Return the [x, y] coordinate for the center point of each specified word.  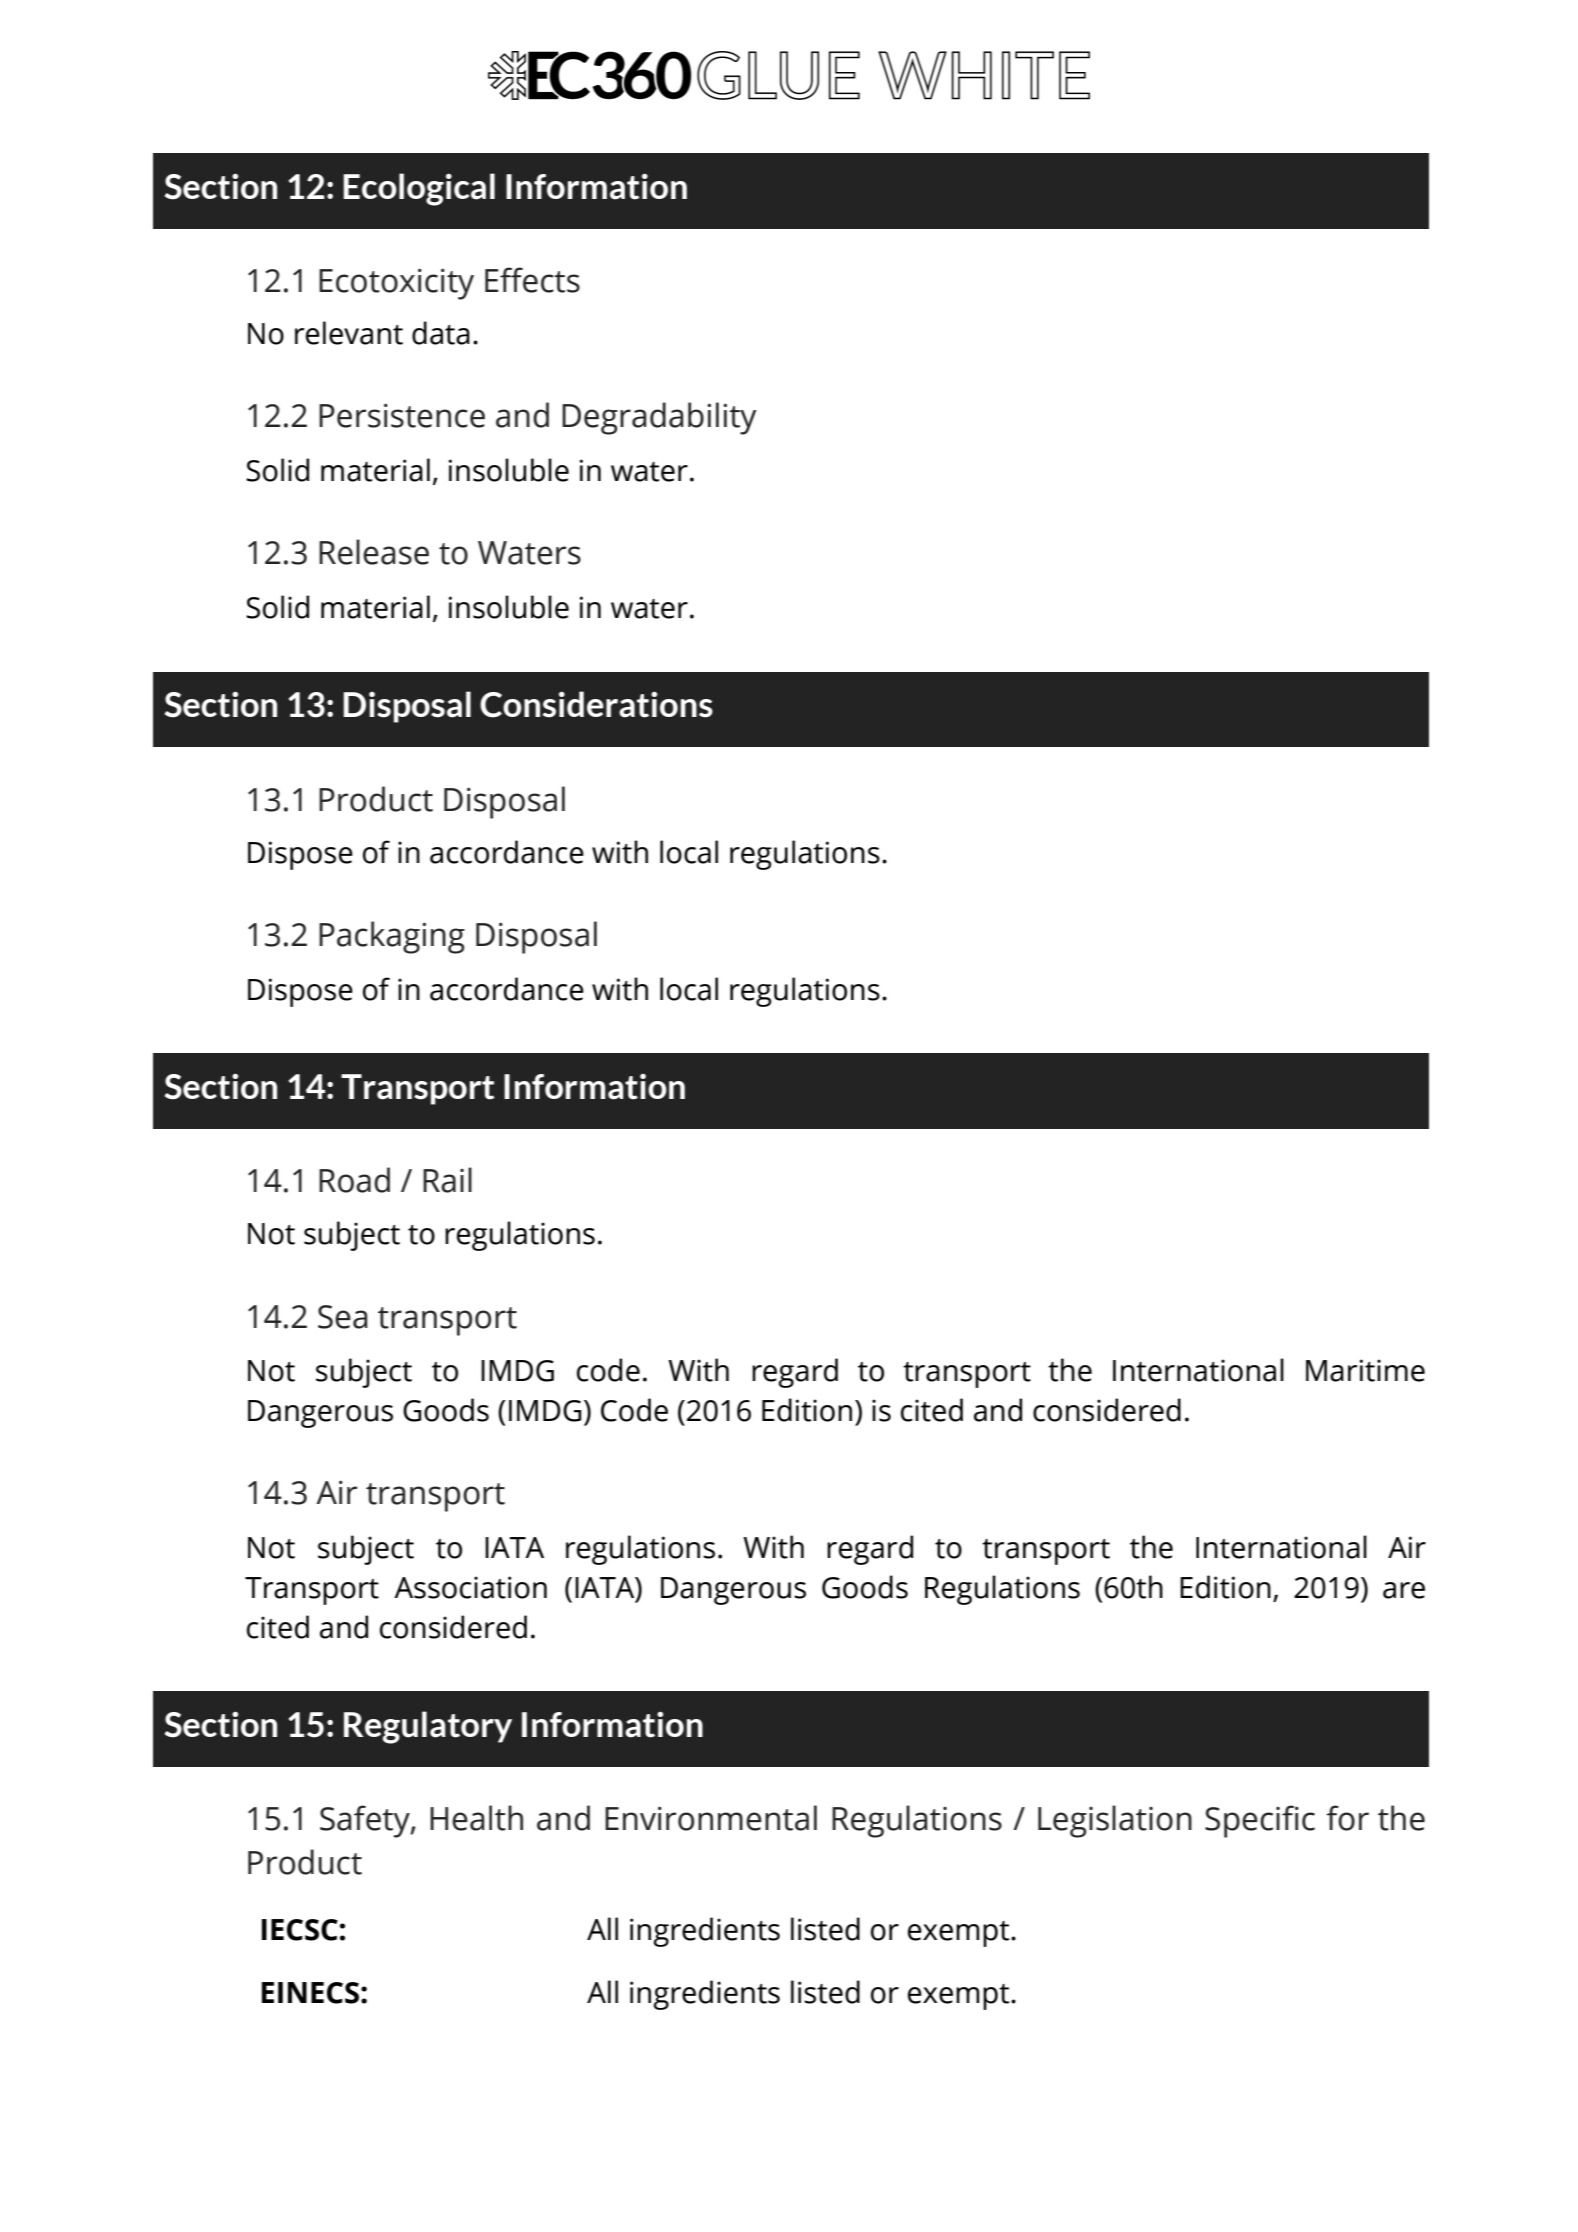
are [1404, 1590]
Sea [343, 1317]
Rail [447, 1180]
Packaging [392, 937]
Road [354, 1180]
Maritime [1365, 1370]
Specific [1260, 1821]
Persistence [402, 415]
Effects [532, 280]
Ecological [419, 189]
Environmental [711, 1818]
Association [470, 1587]
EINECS [310, 1993]
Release [374, 552]
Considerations [596, 704]
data [441, 333]
